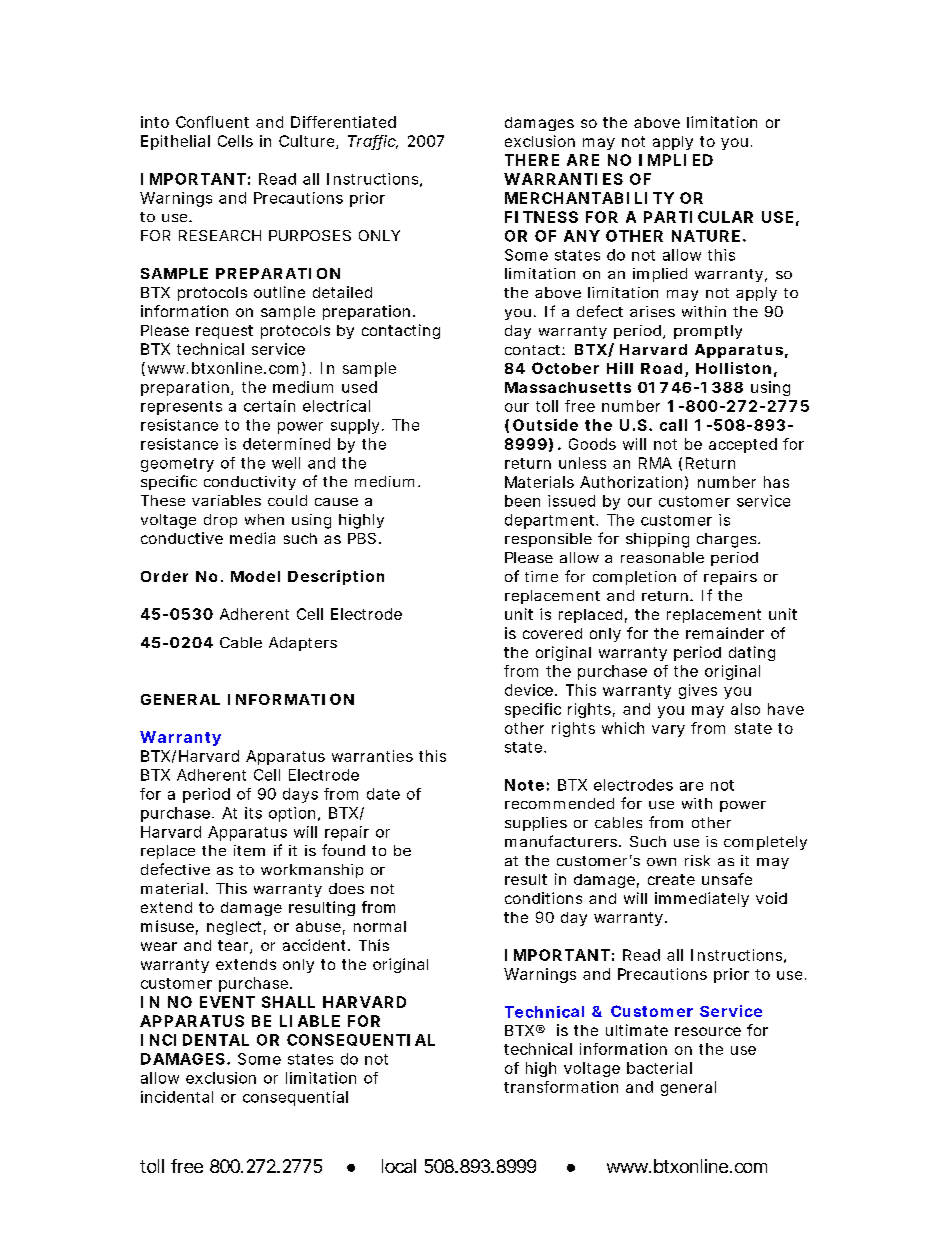 Image resolution: width=952 pixels, height=1233 pixels. What do you see at coordinates (532, 160) in the screenshot?
I see `THERE` at bounding box center [532, 160].
